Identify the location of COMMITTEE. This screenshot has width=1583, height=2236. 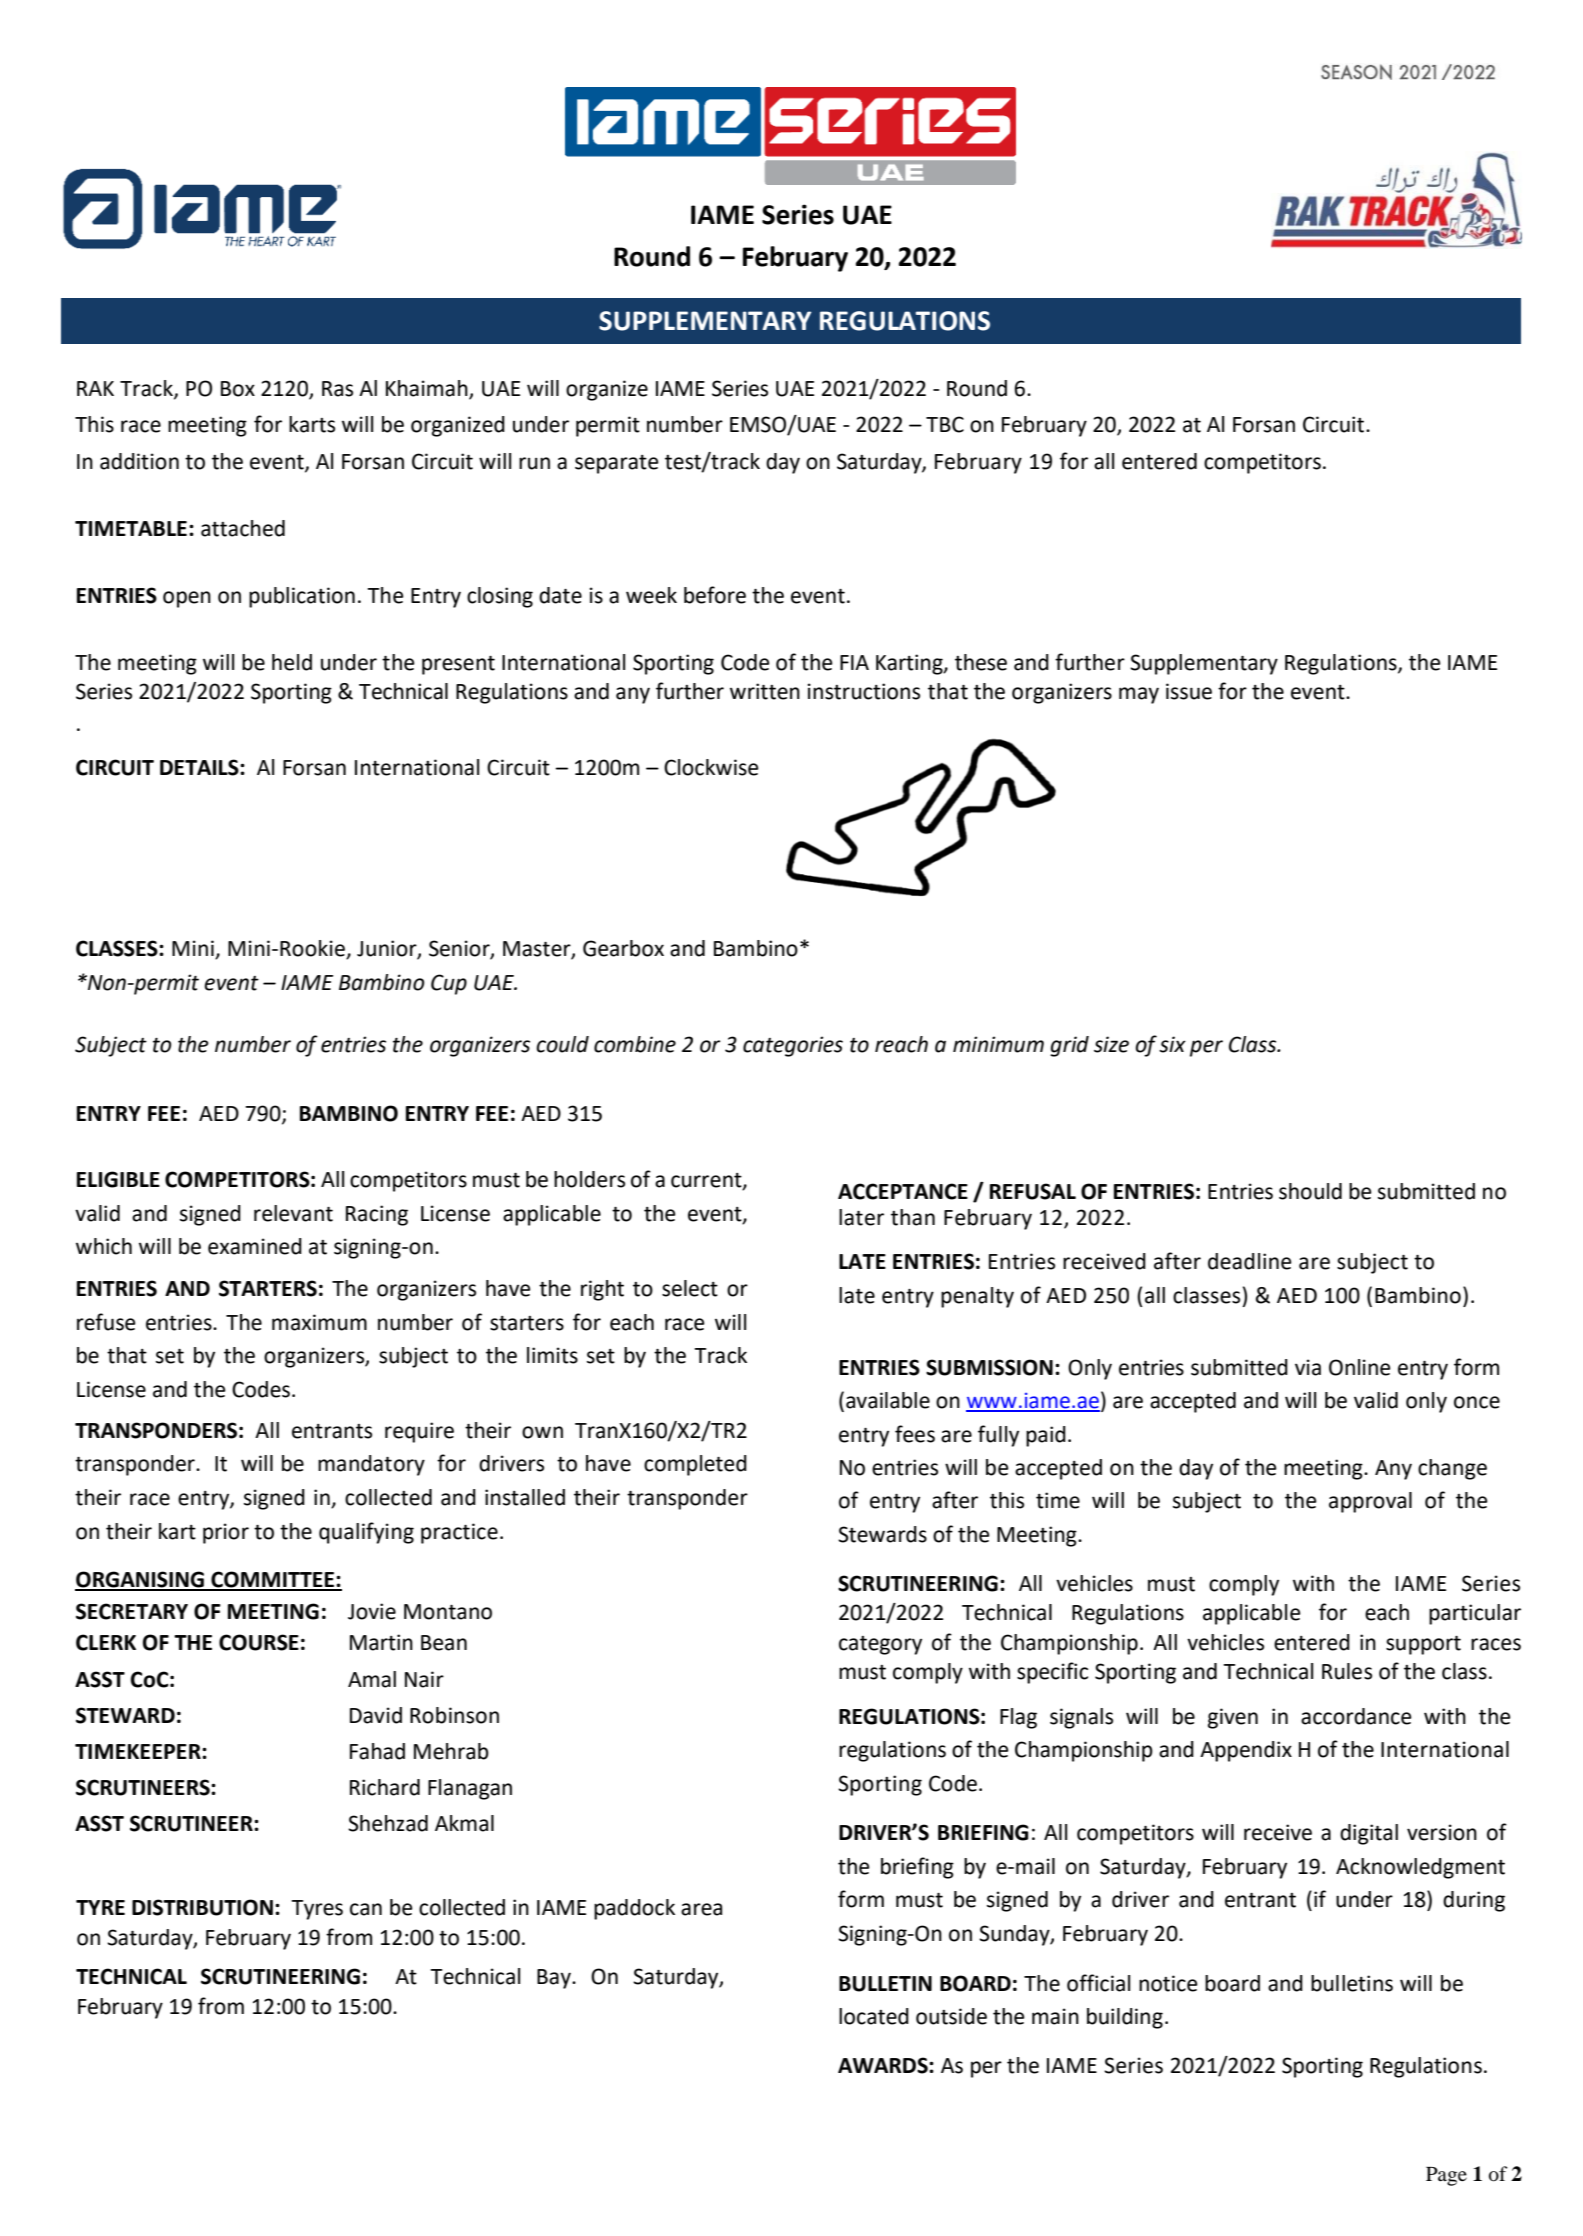
(273, 1580).
